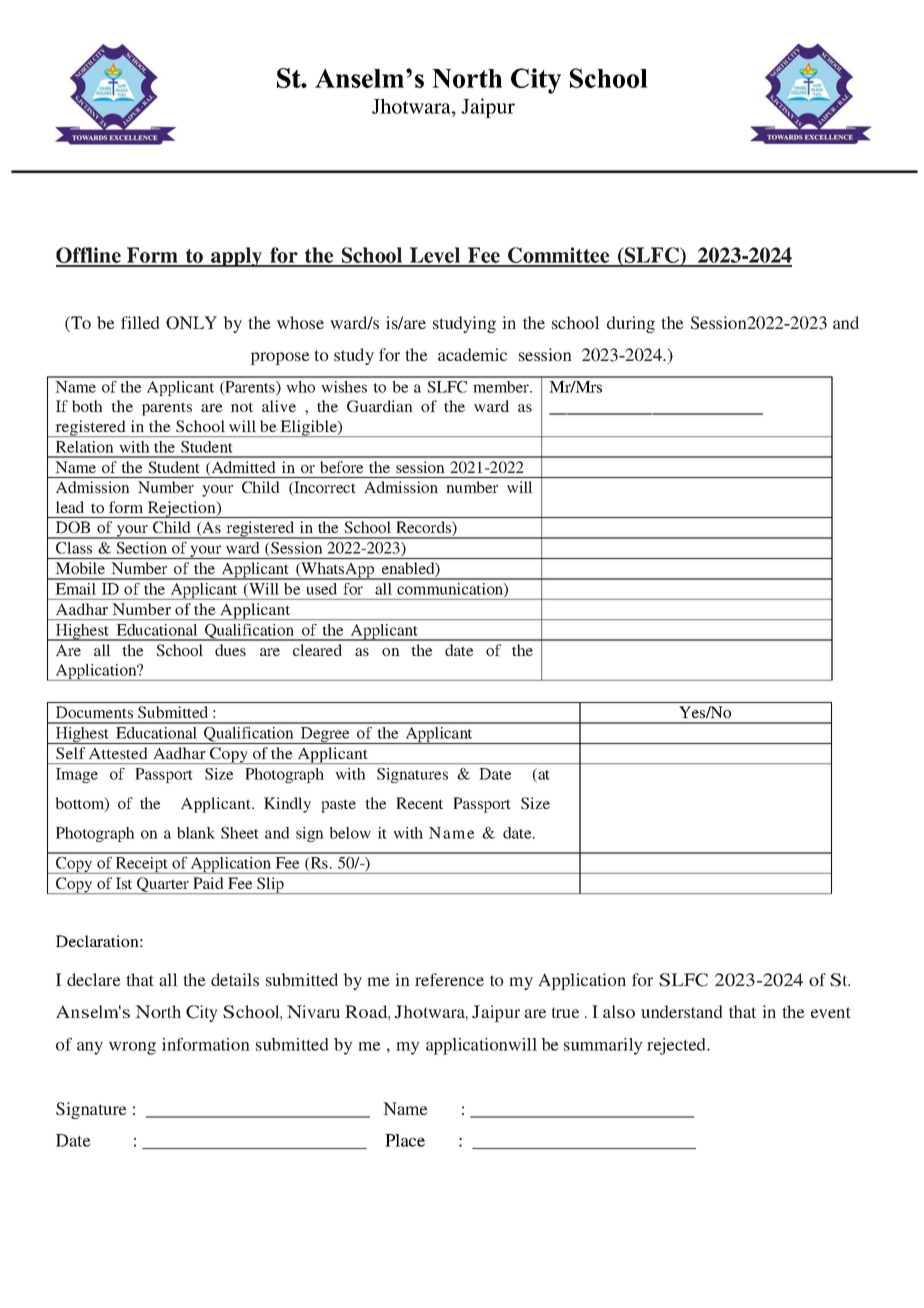 This screenshot has height=1308, width=924. I want to click on during, so click(631, 324).
